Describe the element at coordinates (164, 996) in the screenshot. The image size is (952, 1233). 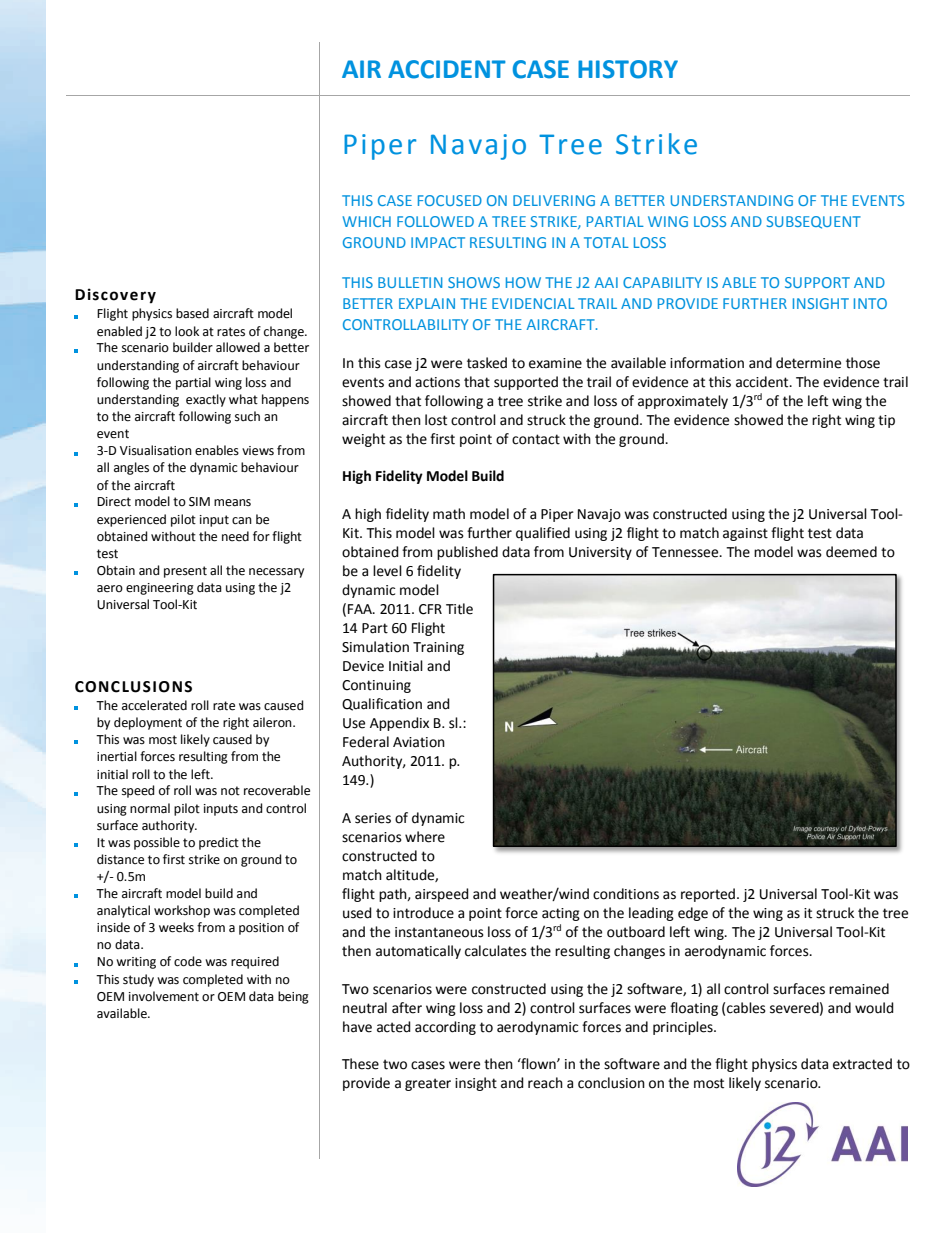
I see `involvement` at that location.
